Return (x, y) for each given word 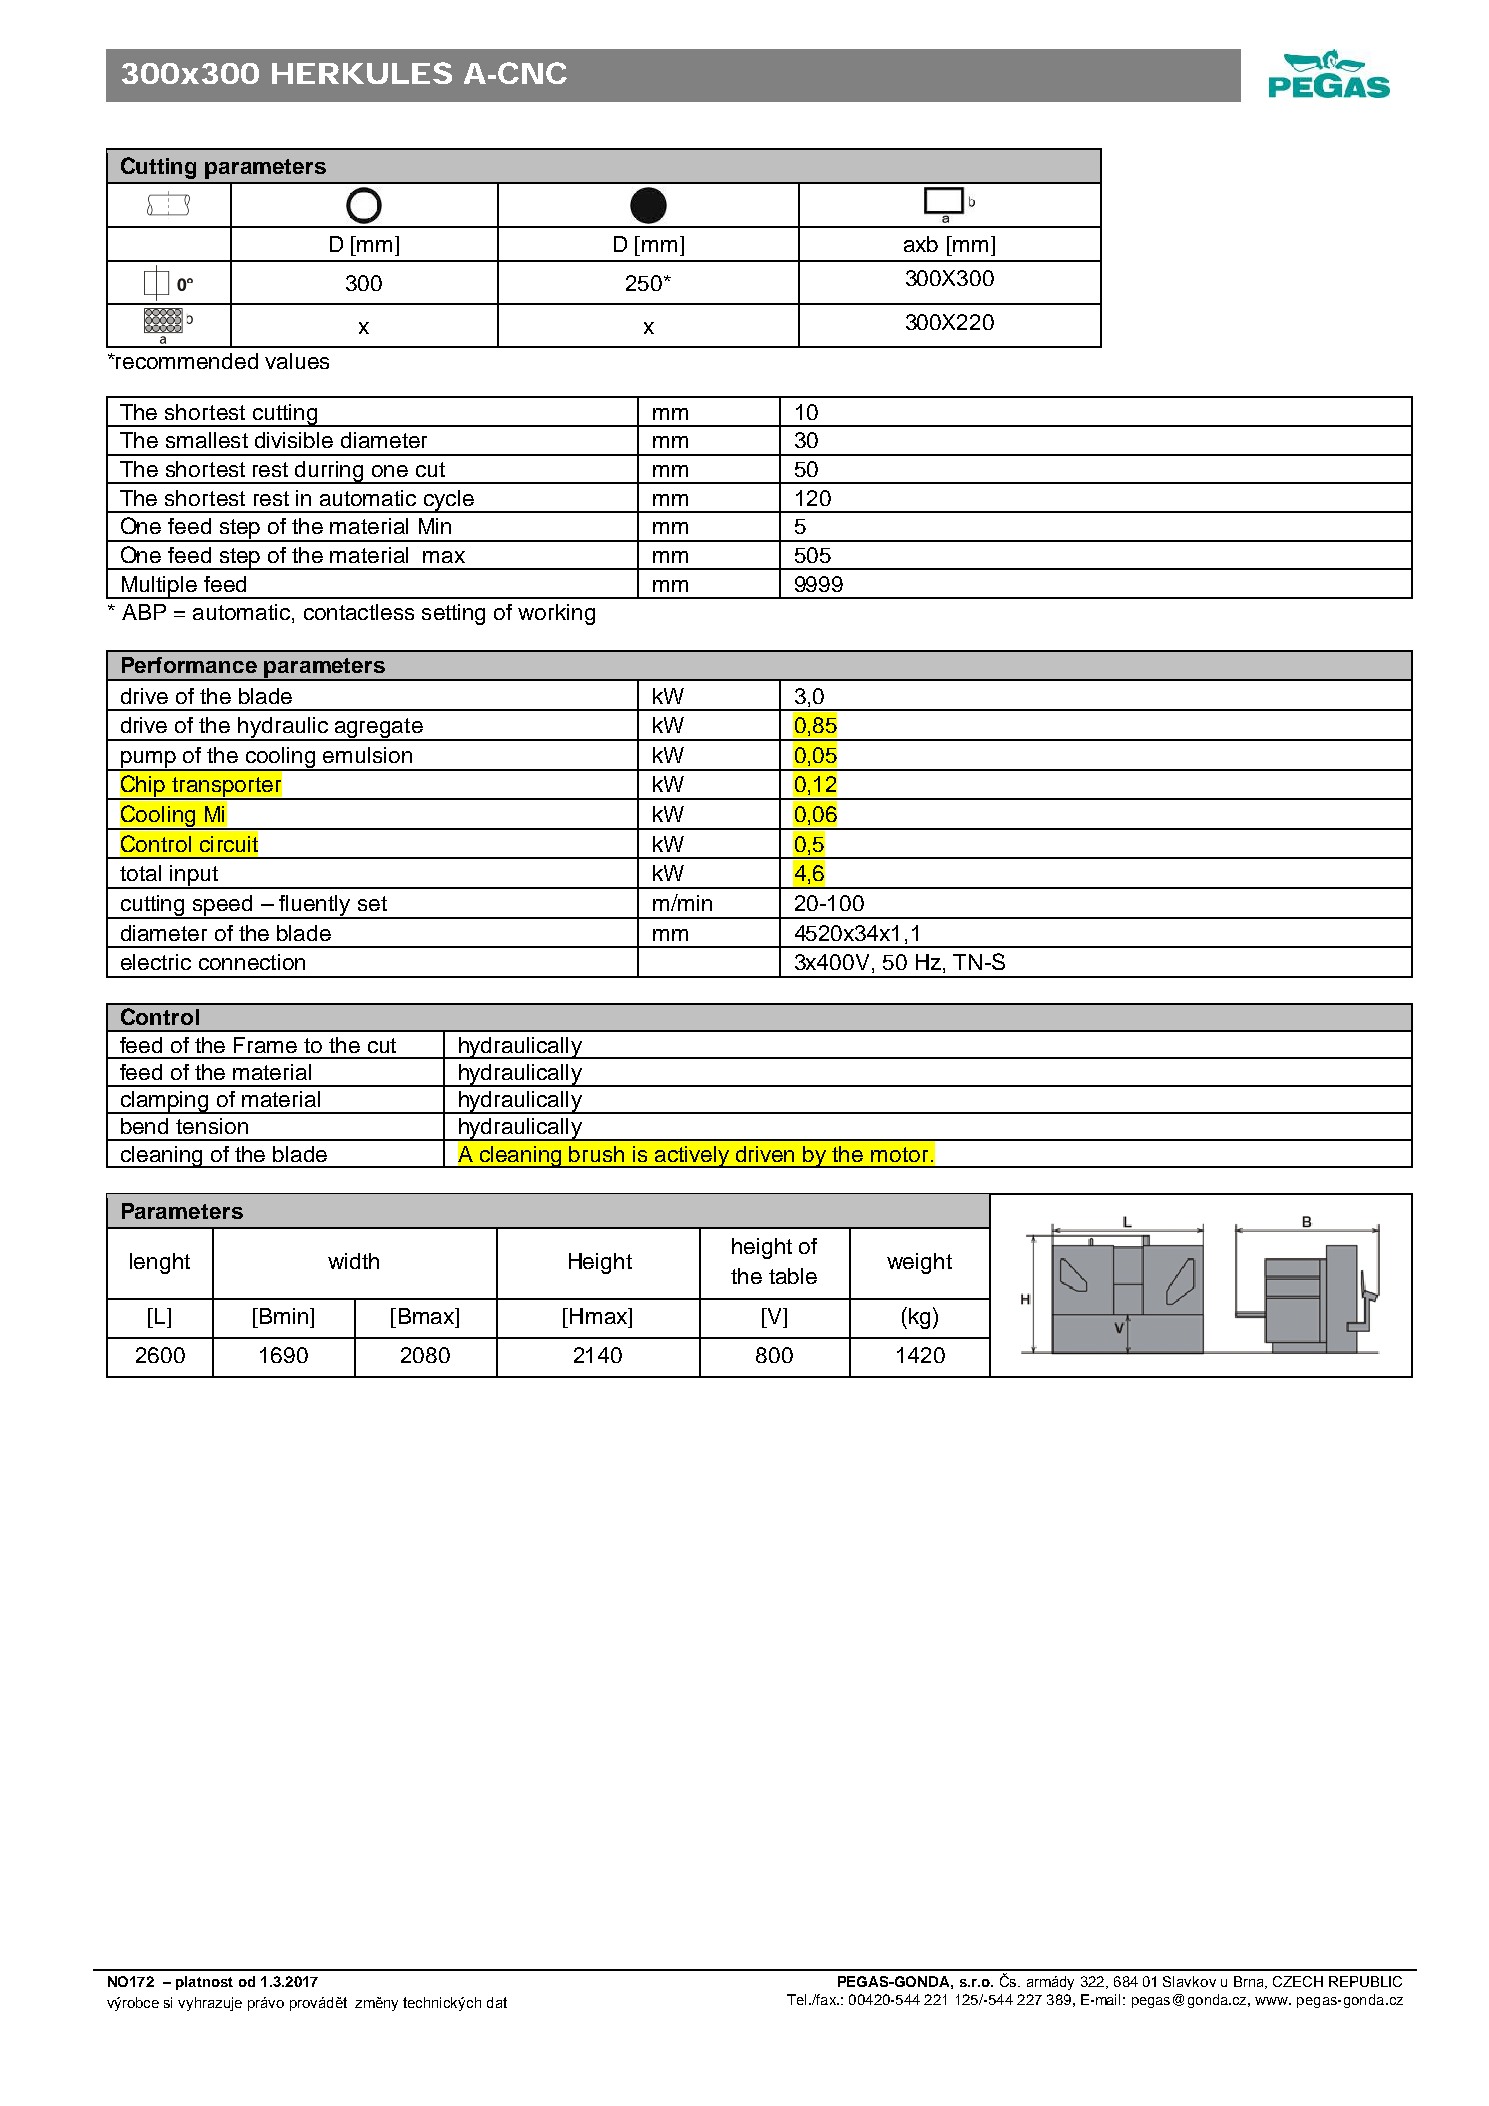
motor (899, 1154)
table (793, 1276)
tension (212, 1126)
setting (453, 614)
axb (921, 244)
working (556, 614)
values (297, 361)
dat (497, 2002)
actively (692, 1157)
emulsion (367, 755)
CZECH (1298, 1981)
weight (919, 1263)
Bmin (282, 1316)
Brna (1250, 1982)
